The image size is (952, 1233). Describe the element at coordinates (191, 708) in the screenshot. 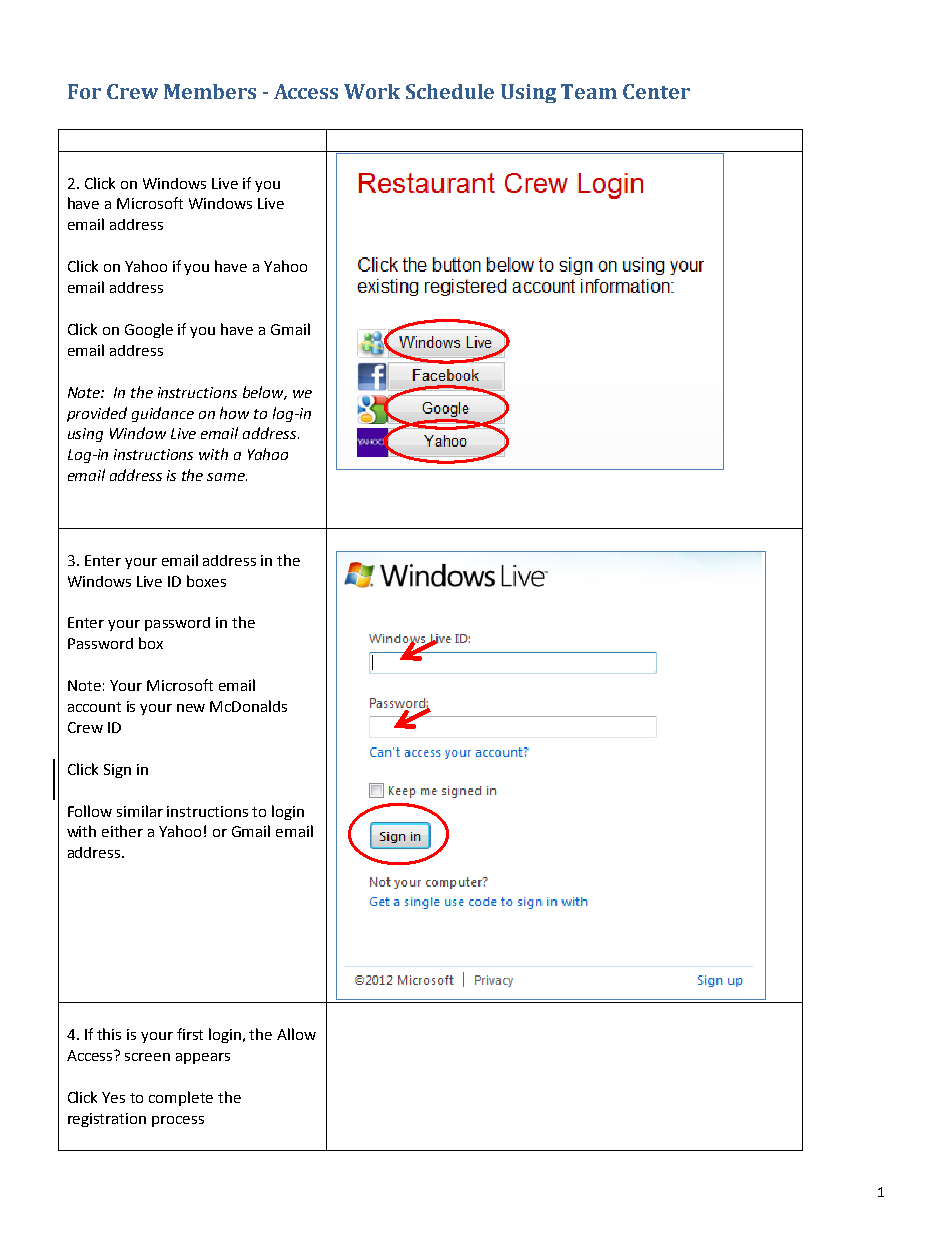

I see `new` at that location.
